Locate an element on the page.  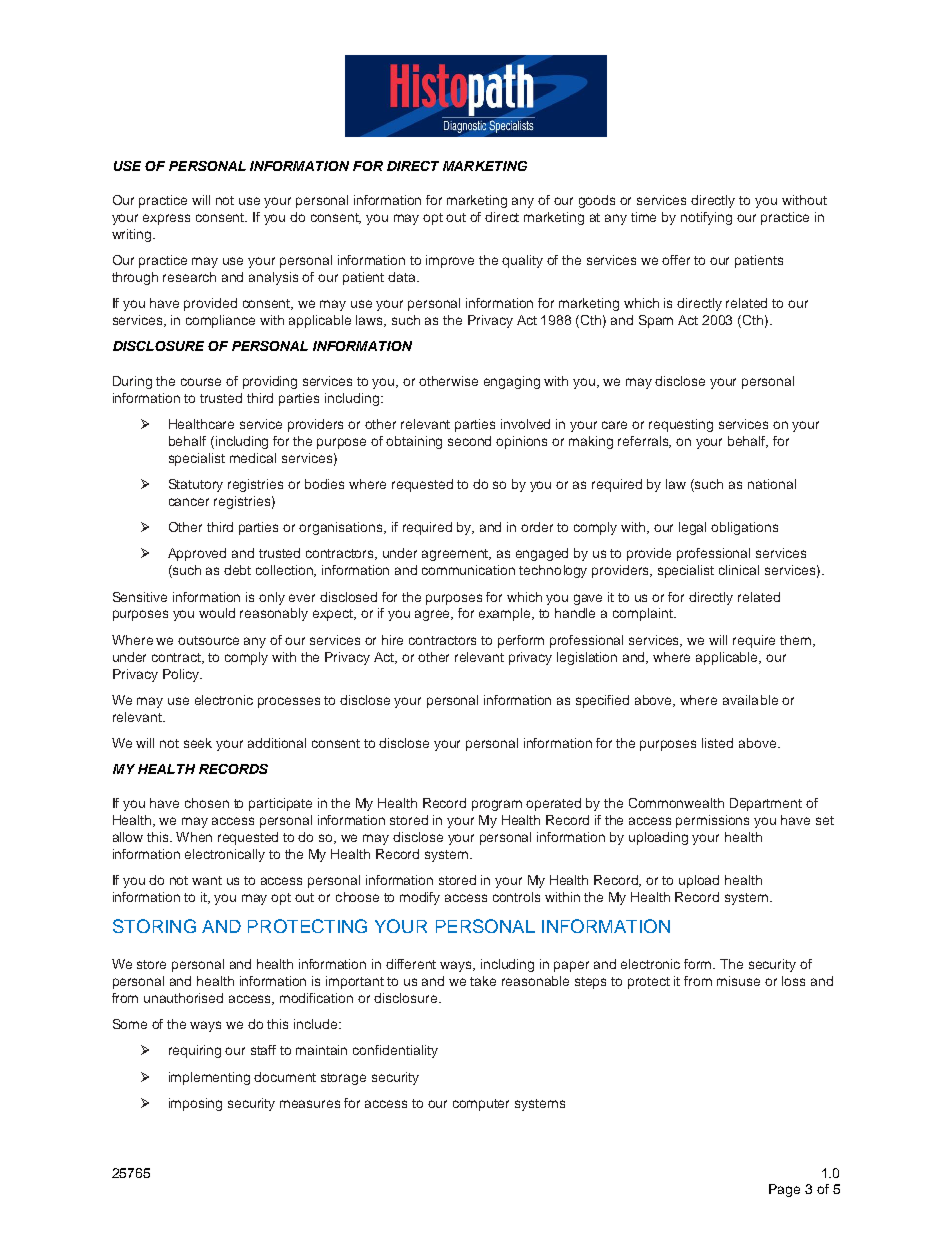
communication is located at coordinates (468, 570).
